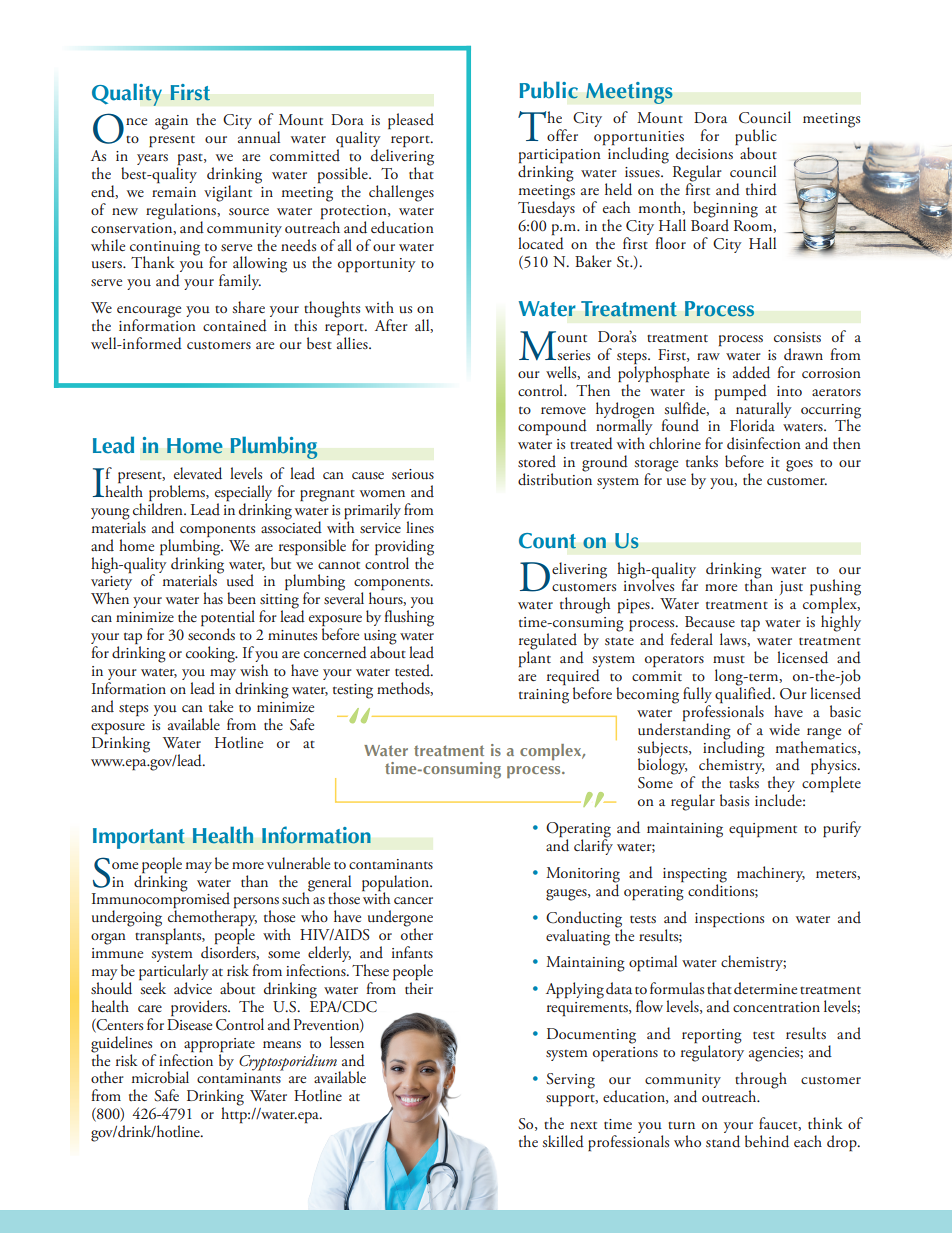 This screenshot has height=1233, width=952. Describe the element at coordinates (211, 633) in the screenshot. I see `seconds` at that location.
